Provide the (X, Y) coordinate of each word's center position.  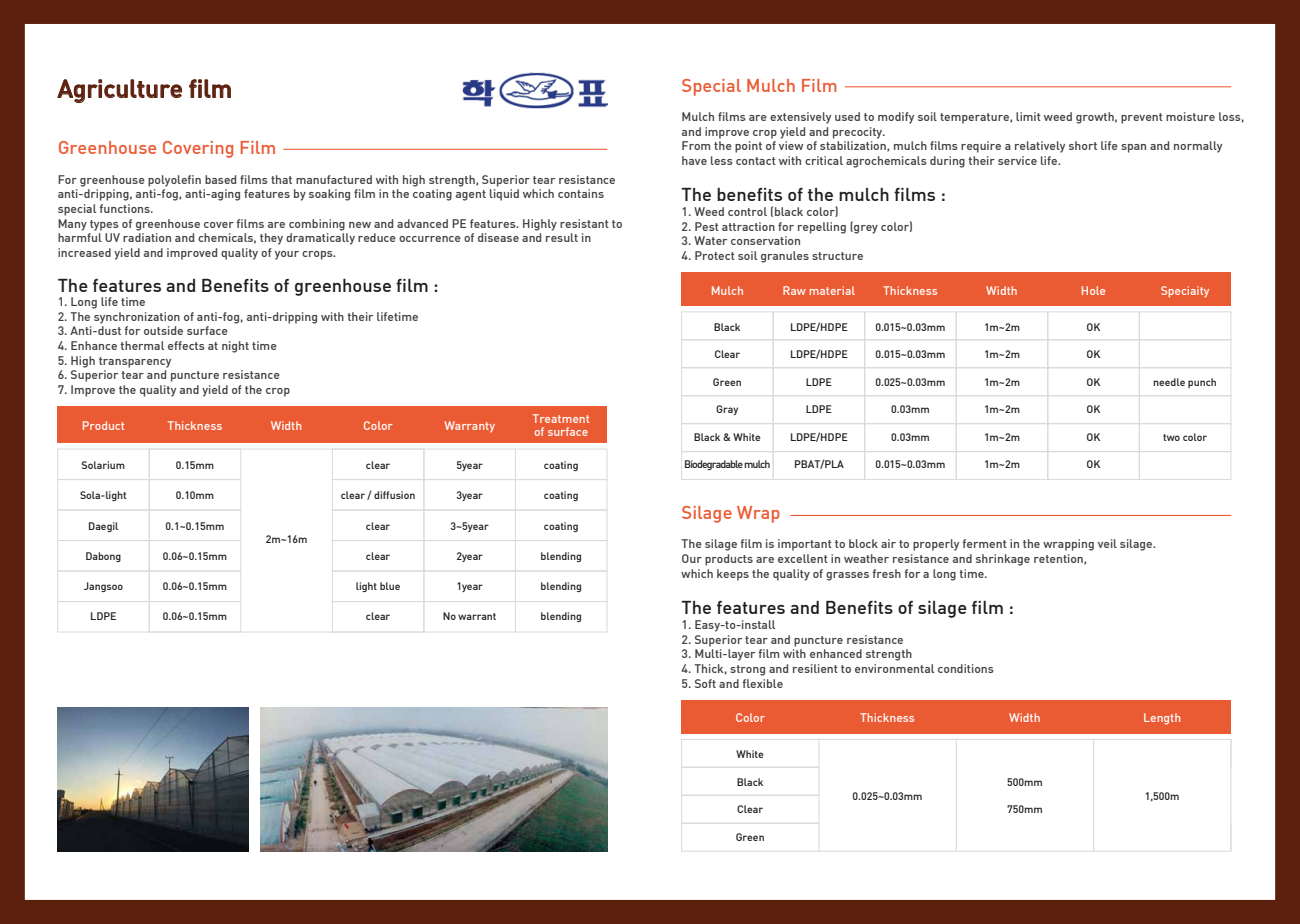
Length (1162, 719)
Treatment (561, 418)
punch (1202, 383)
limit (1028, 116)
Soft (705, 683)
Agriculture (119, 91)
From (696, 145)
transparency (135, 362)
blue (390, 586)
